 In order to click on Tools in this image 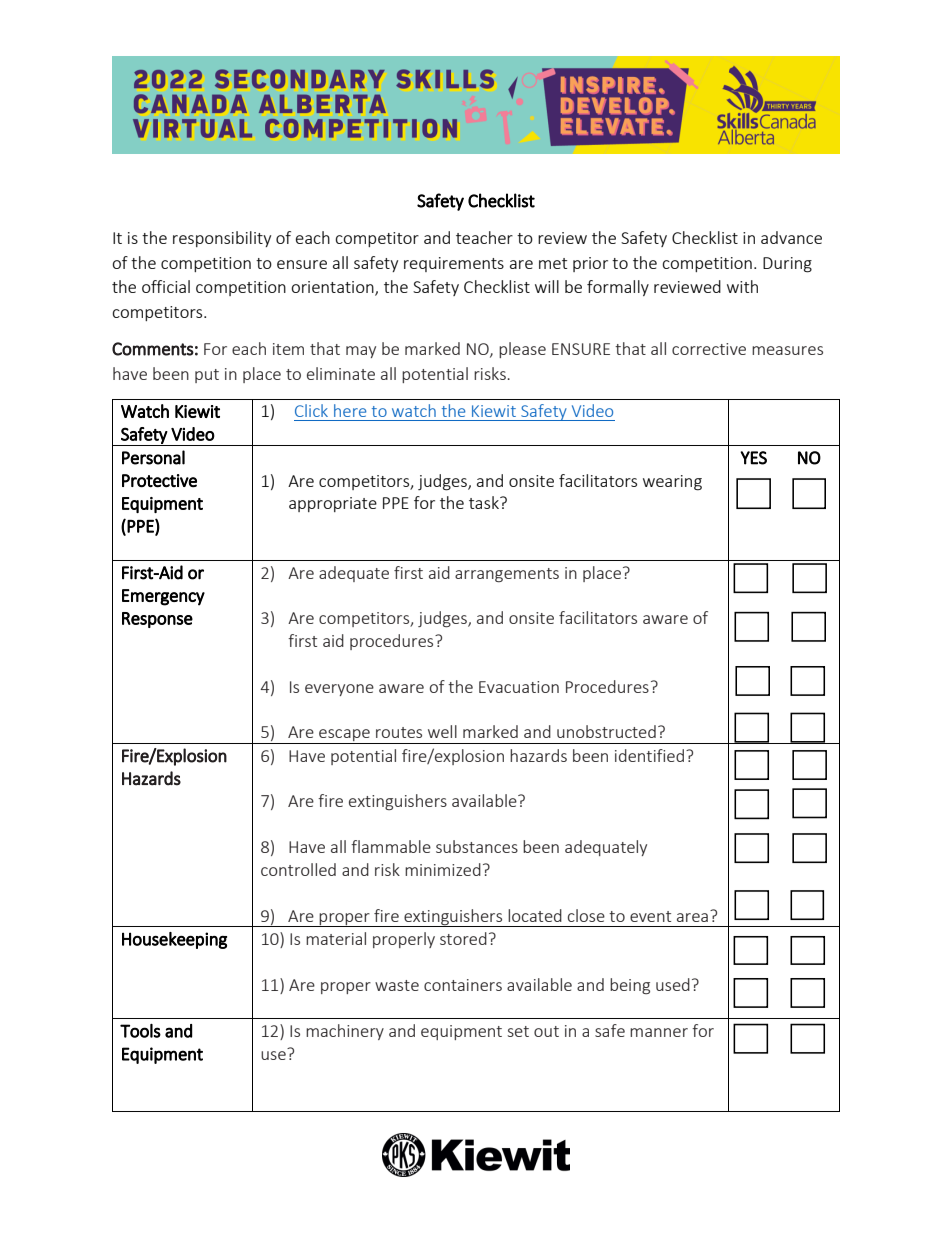, I will do `click(140, 1031)`.
